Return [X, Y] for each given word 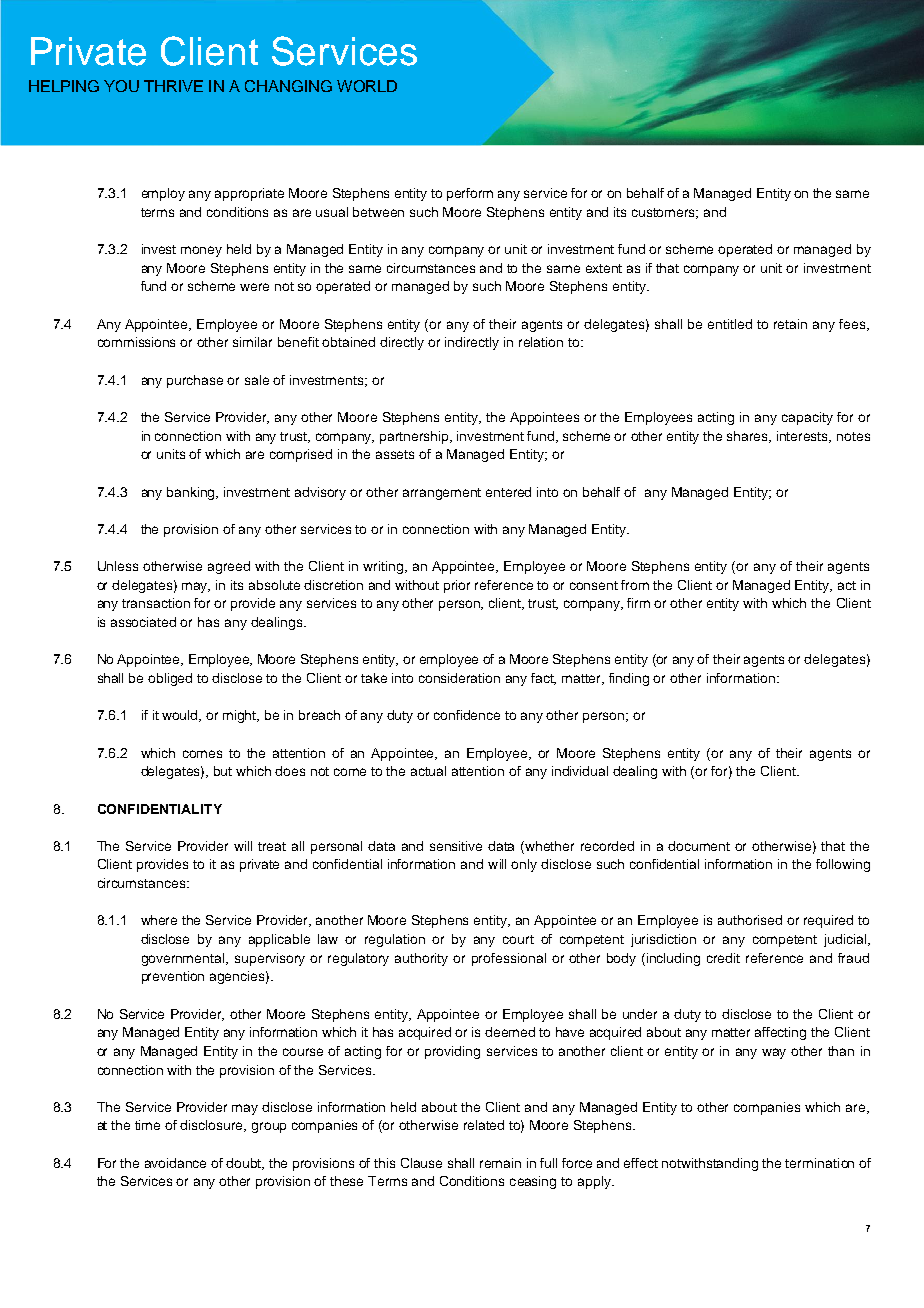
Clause [421, 1163]
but [223, 771]
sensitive [456, 846]
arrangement [442, 494]
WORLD [367, 86]
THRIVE [173, 86]
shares [749, 437]
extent [604, 268]
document [699, 846]
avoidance [175, 1163]
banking [192, 493]
